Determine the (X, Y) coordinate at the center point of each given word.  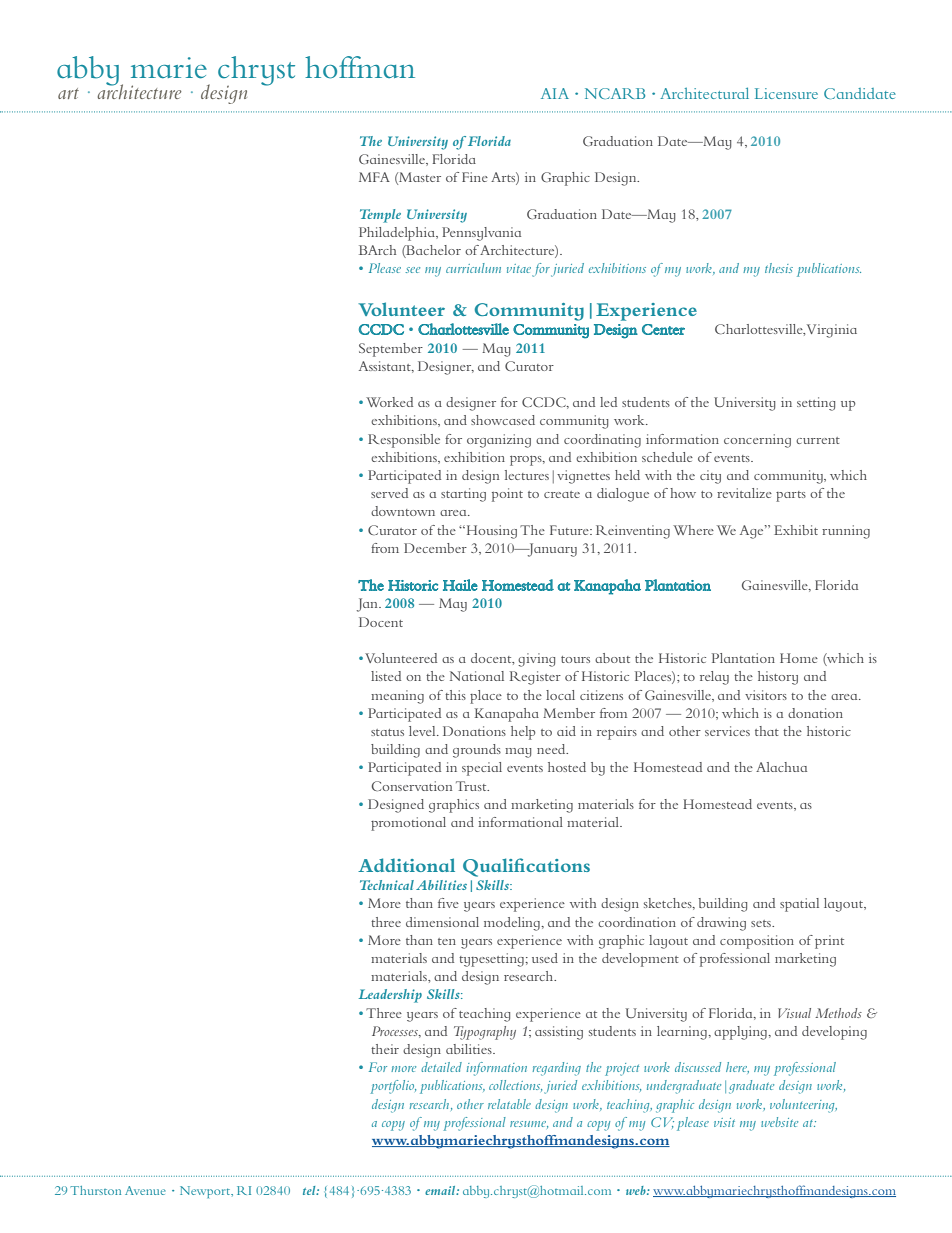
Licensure (786, 93)
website (779, 1122)
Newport (206, 1192)
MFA (374, 177)
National (477, 676)
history (778, 678)
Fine (475, 177)
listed (386, 676)
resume (529, 1125)
